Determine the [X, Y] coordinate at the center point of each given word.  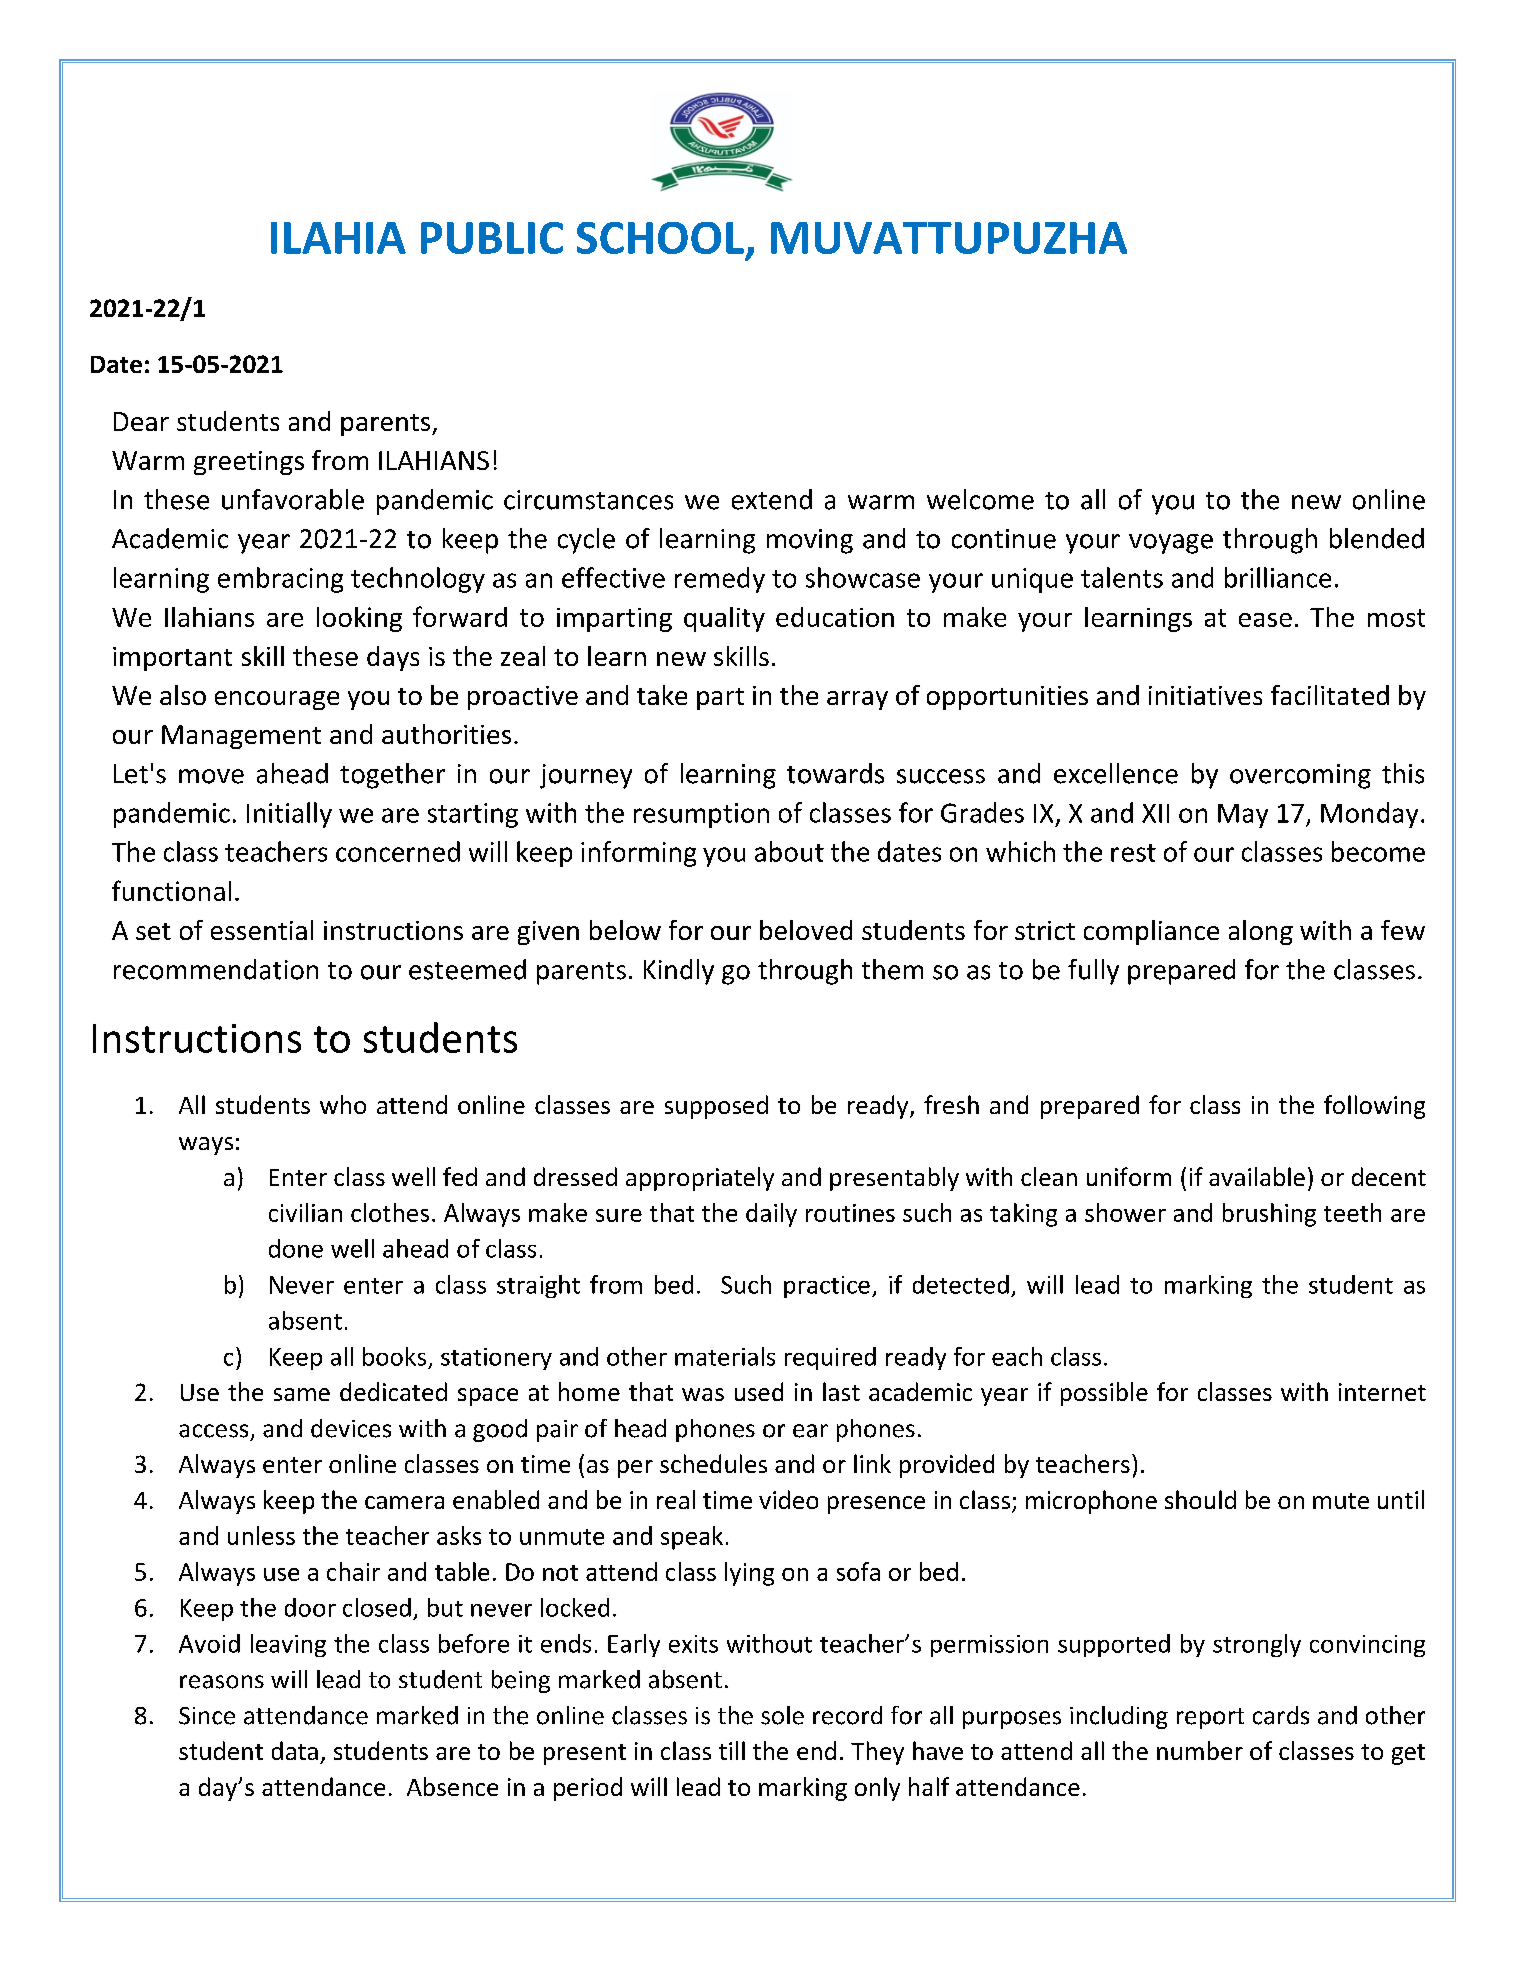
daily [771, 1215]
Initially [289, 815]
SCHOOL [660, 238]
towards [835, 773]
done [296, 1248]
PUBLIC [492, 238]
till [732, 1750]
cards [1281, 1715]
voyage [1171, 544]
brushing [1269, 1215]
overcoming [1300, 776]
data [295, 1750]
